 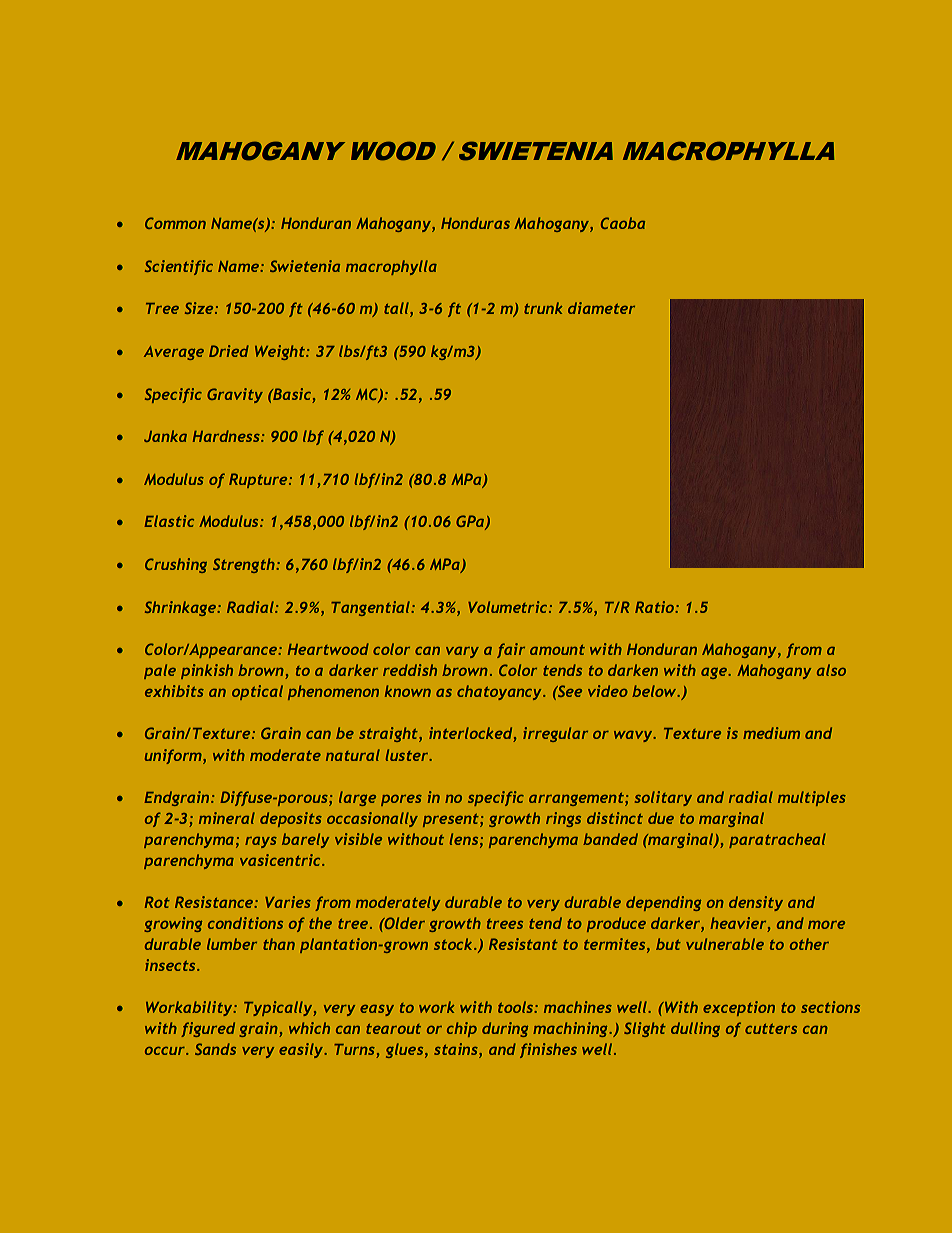 What do you see at coordinates (563, 819) in the screenshot?
I see `rings` at bounding box center [563, 819].
